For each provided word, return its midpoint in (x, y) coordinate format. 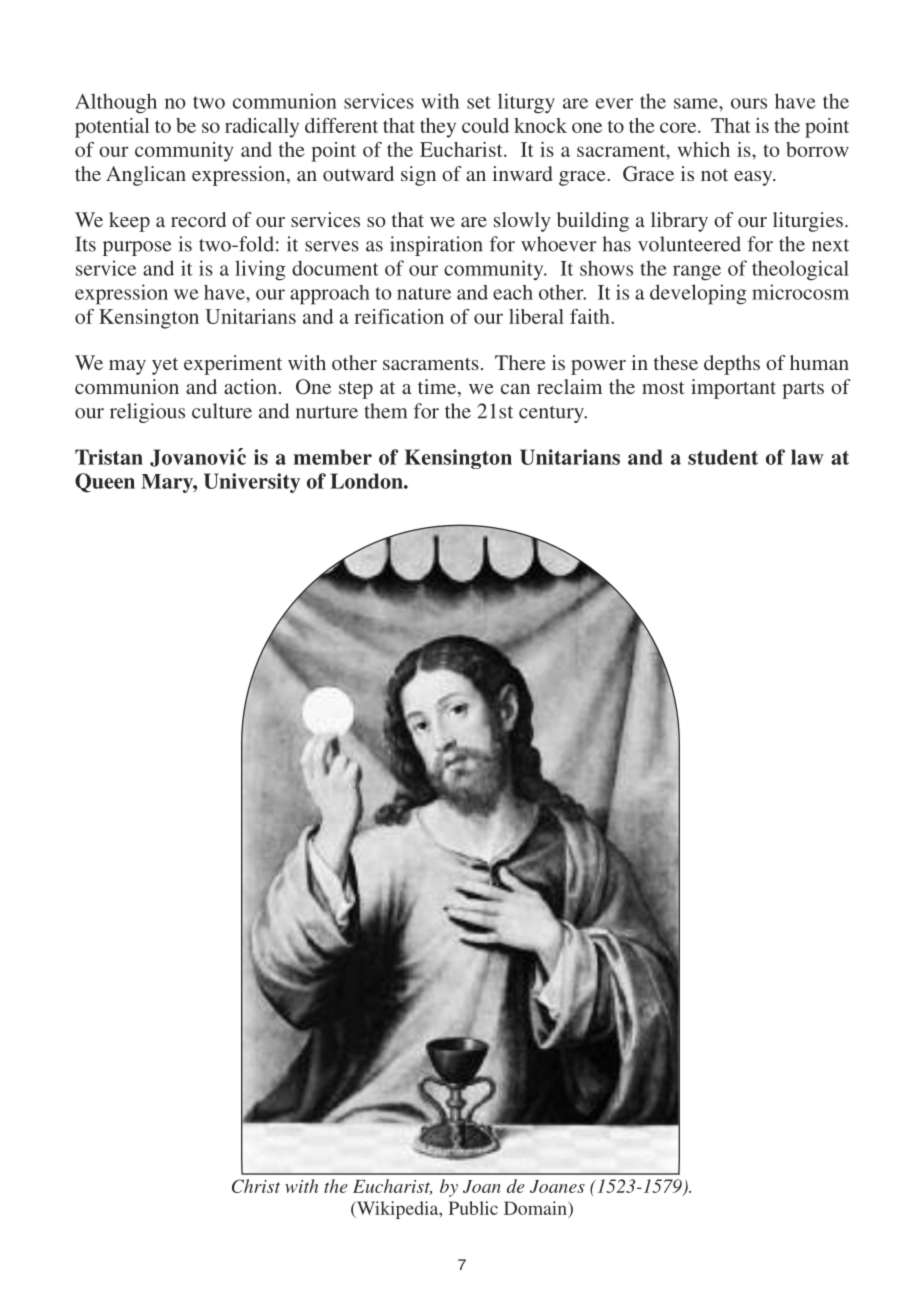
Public (473, 1208)
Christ (256, 1186)
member (332, 457)
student (723, 457)
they (438, 128)
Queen (105, 483)
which (704, 149)
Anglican (146, 176)
